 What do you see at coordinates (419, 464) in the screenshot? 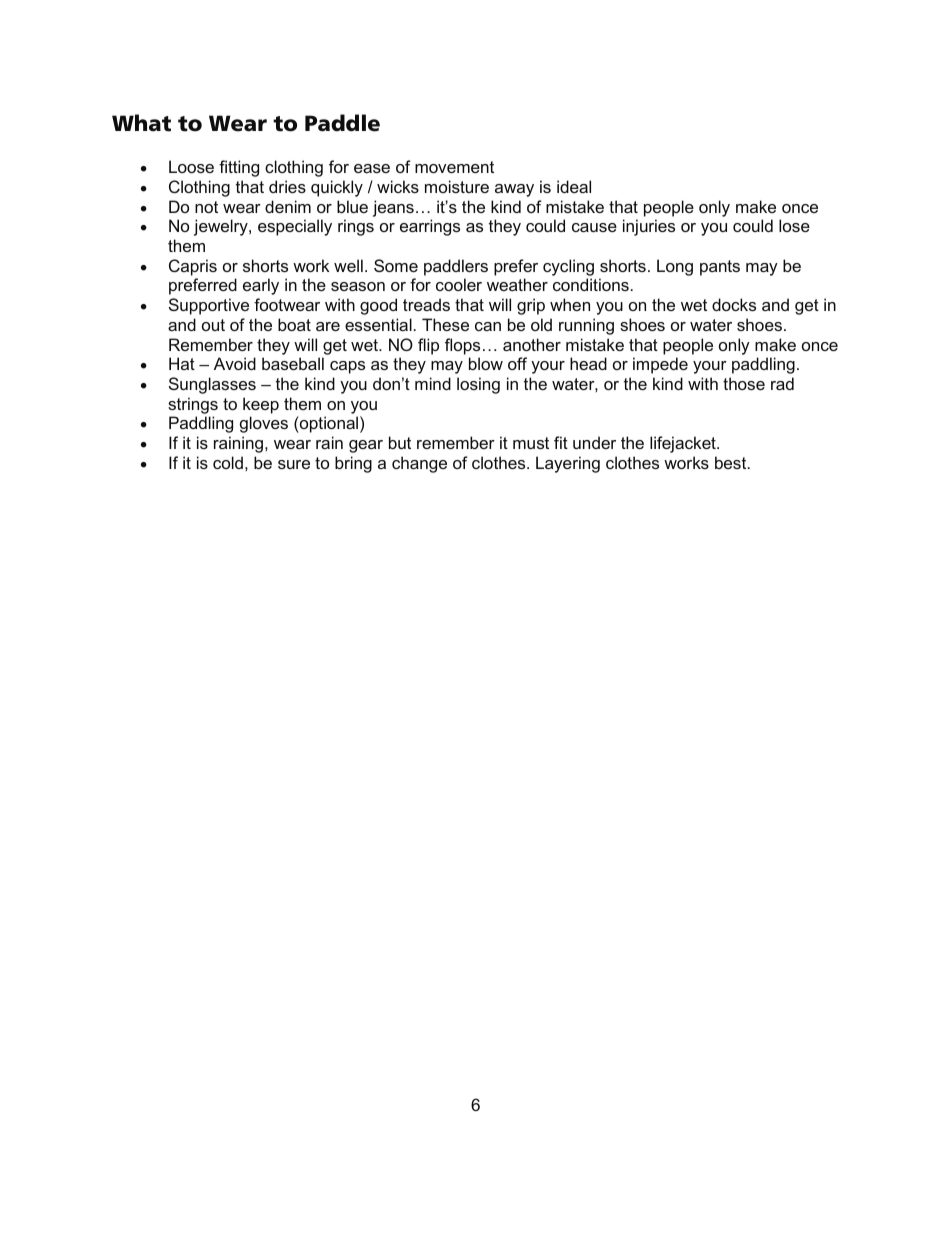
I see `change` at bounding box center [419, 464].
